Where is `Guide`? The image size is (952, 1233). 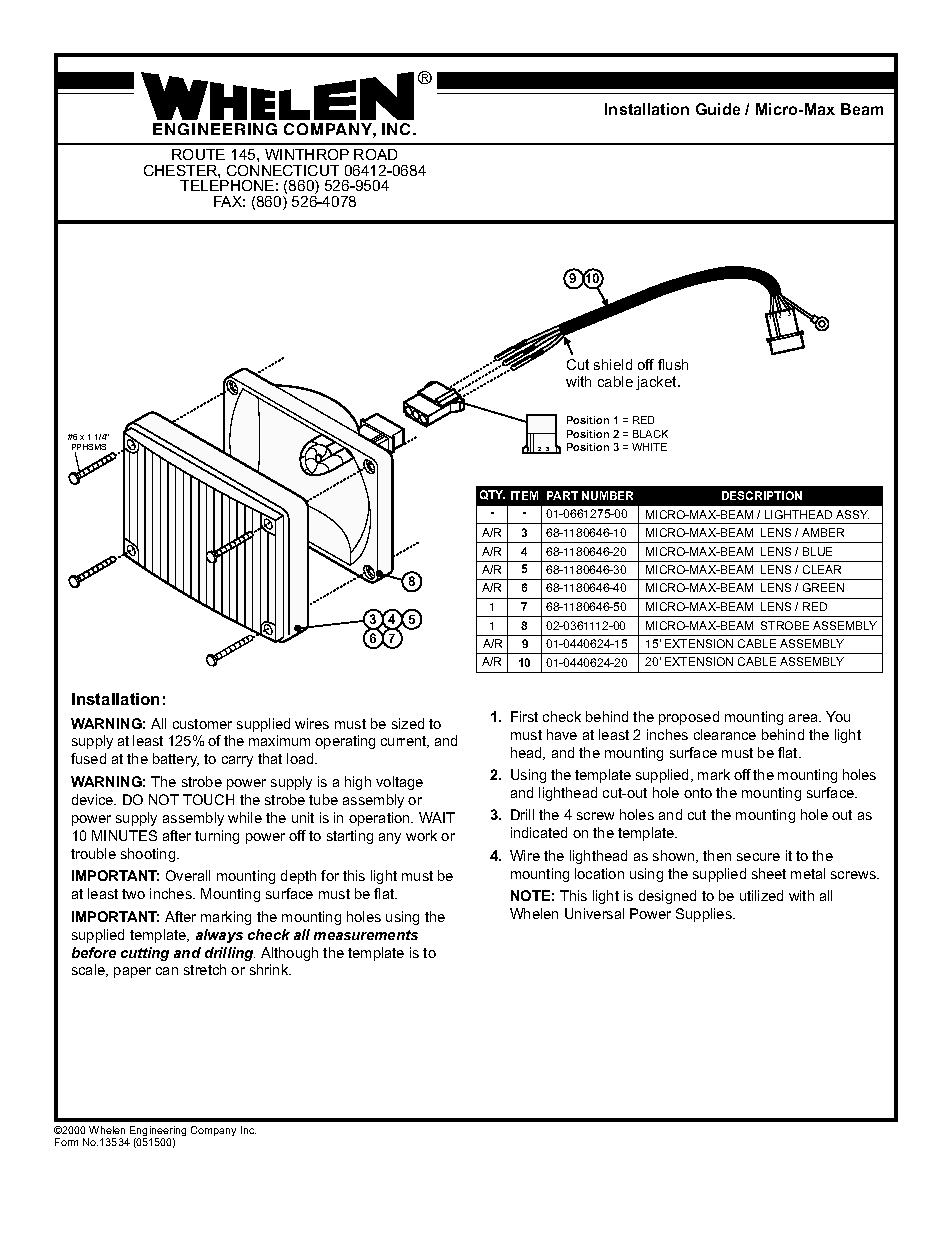
Guide is located at coordinates (718, 109).
